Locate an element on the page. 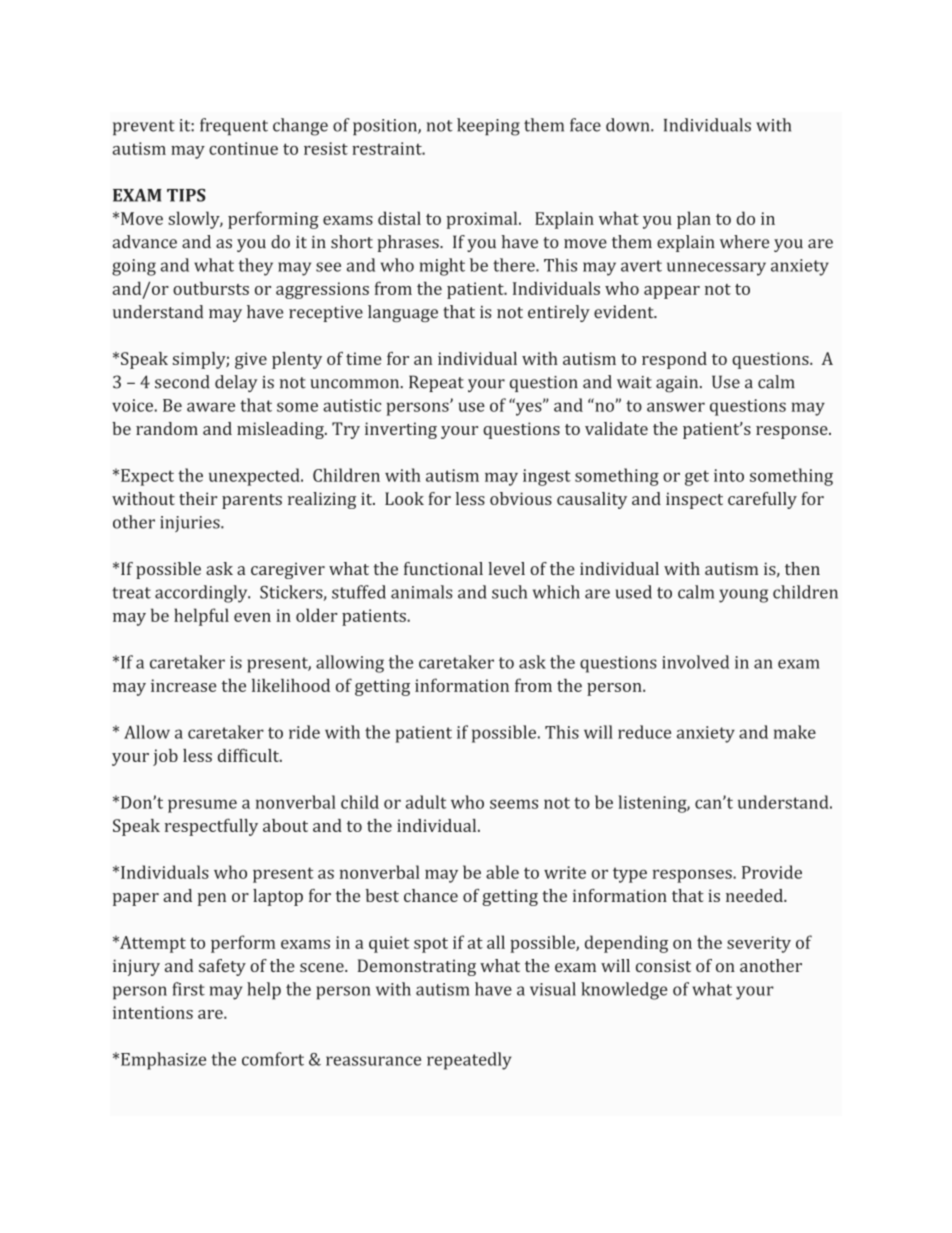 Image resolution: width=952 pixels, height=1233 pixels. adult is located at coordinates (426, 802).
